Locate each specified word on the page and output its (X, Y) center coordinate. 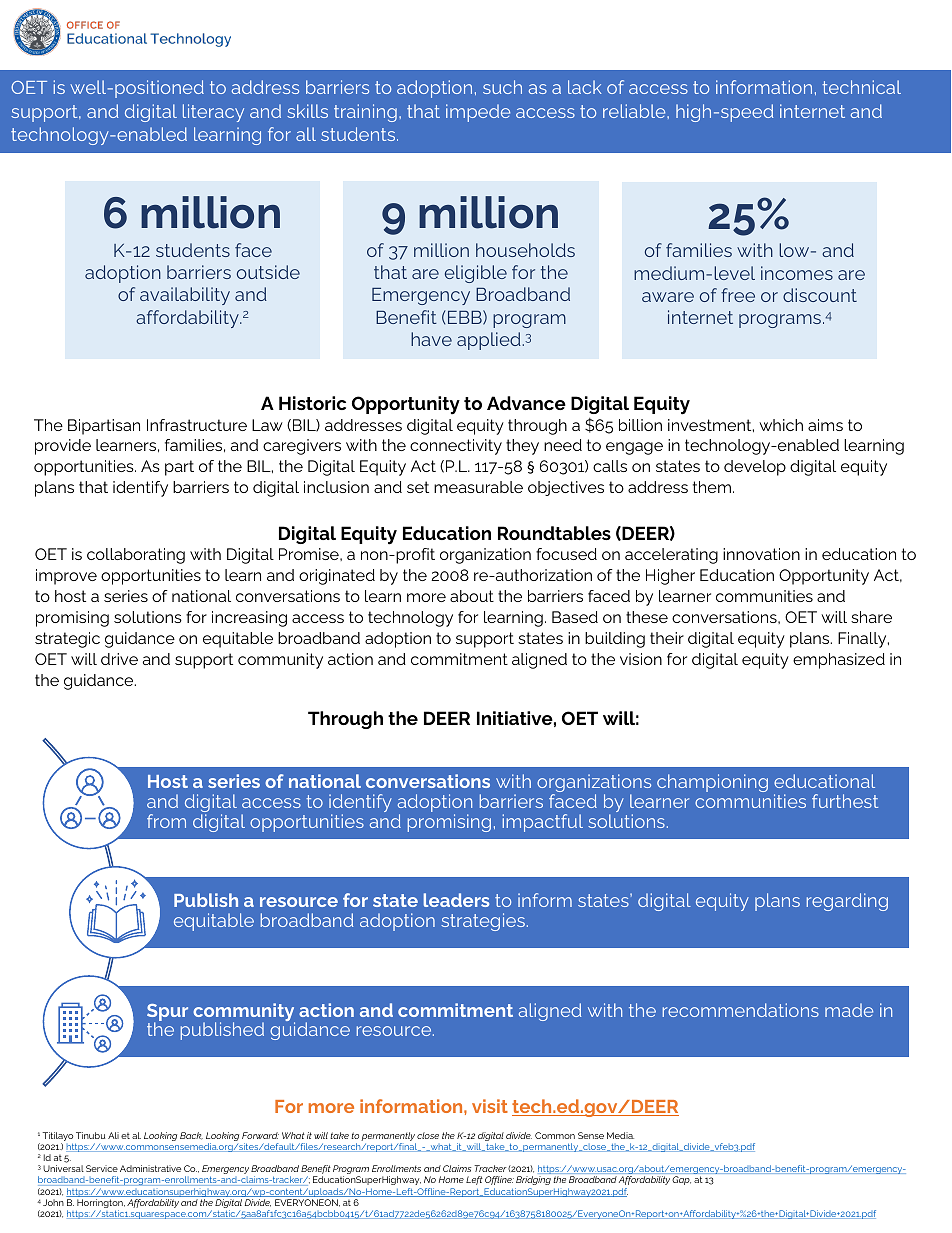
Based (575, 617)
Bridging (533, 1182)
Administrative (150, 1168)
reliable (635, 111)
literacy (213, 113)
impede (478, 113)
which (781, 425)
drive (119, 659)
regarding (847, 902)
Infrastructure (197, 425)
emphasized (839, 661)
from (166, 821)
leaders (456, 900)
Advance (526, 403)
